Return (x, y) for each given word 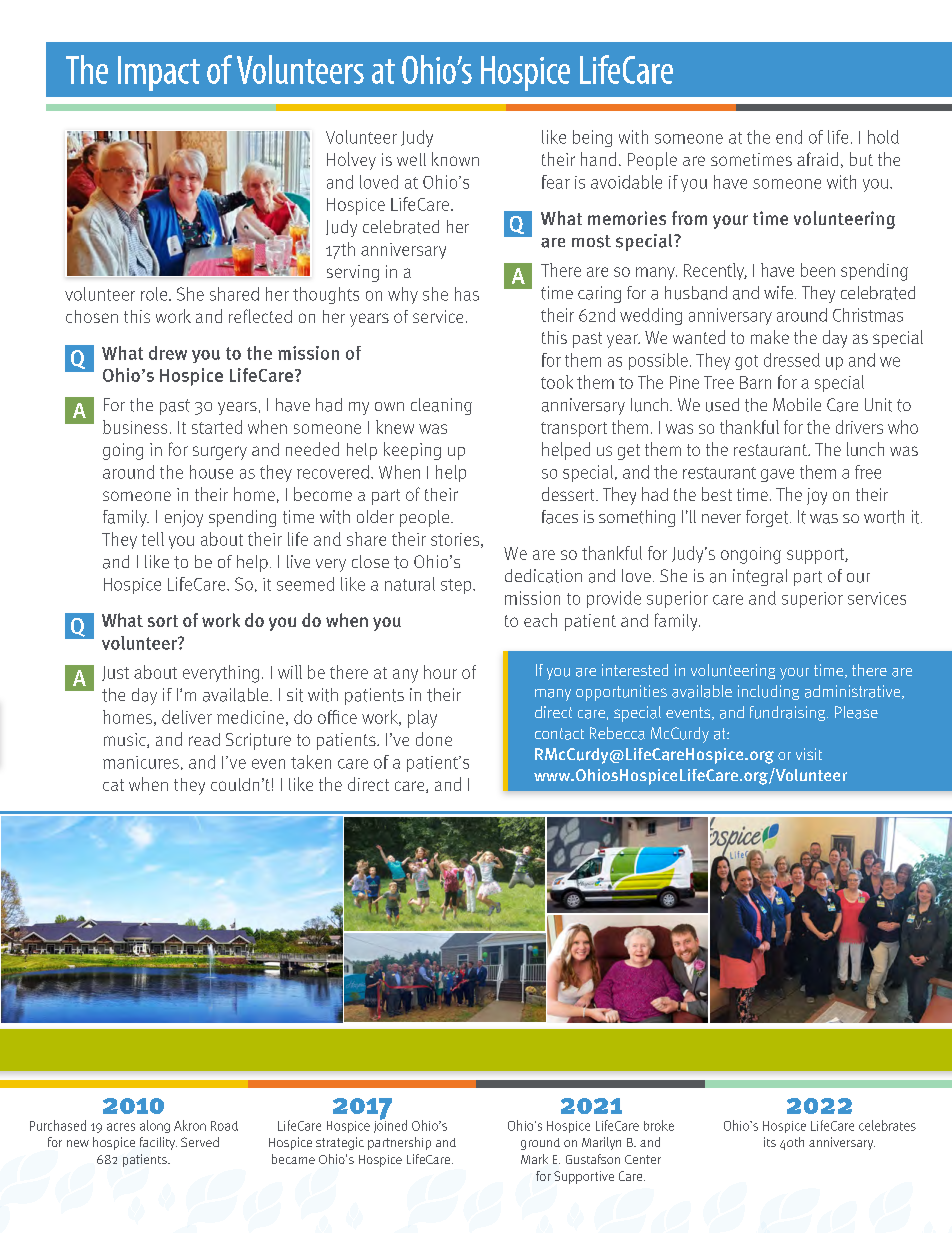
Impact (159, 73)
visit (809, 754)
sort (163, 621)
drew (168, 353)
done (434, 739)
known (455, 159)
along (155, 1126)
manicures (141, 762)
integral (760, 577)
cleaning (441, 406)
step (457, 586)
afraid (817, 159)
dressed (792, 360)
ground (540, 1144)
